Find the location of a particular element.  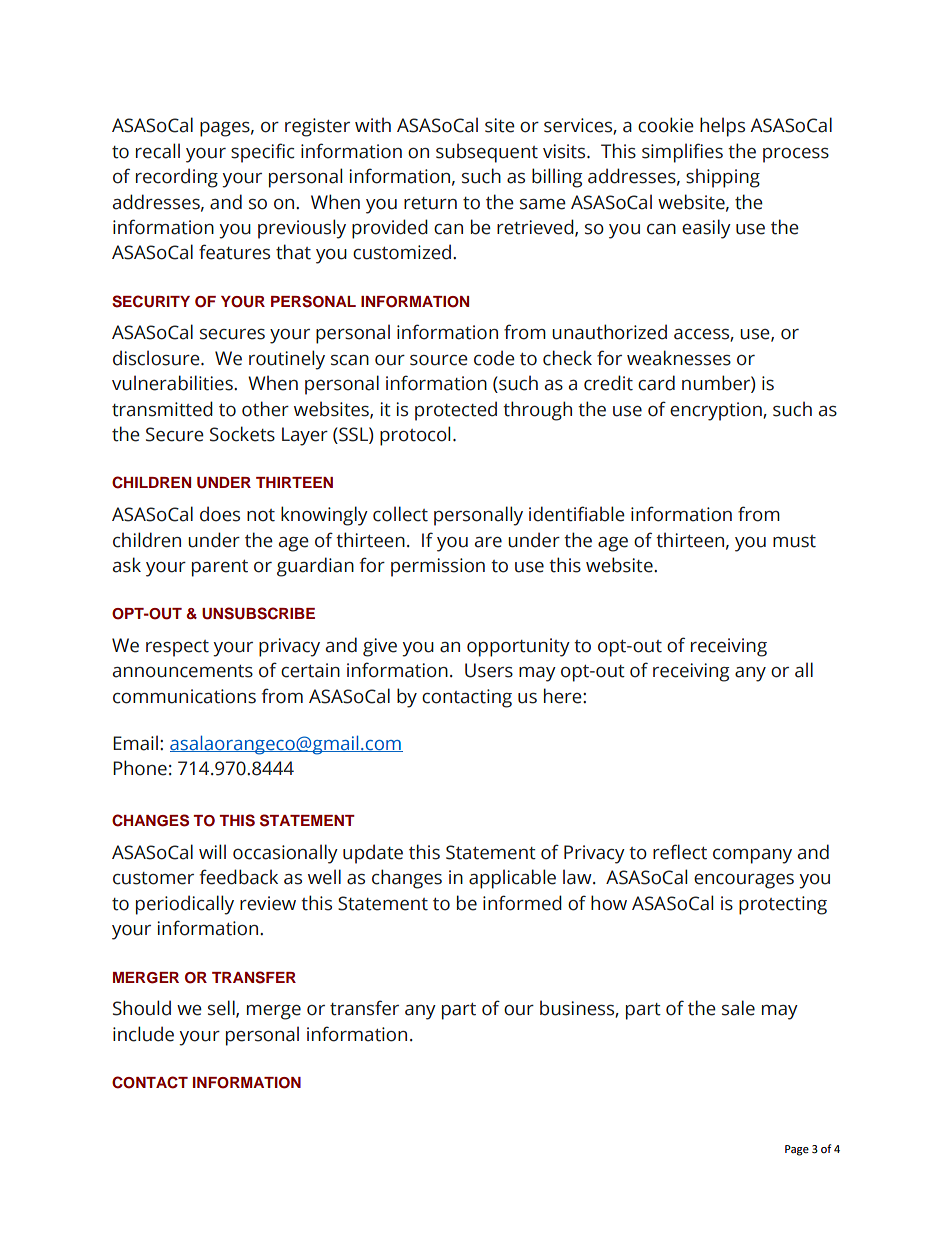

communications is located at coordinates (184, 696).
